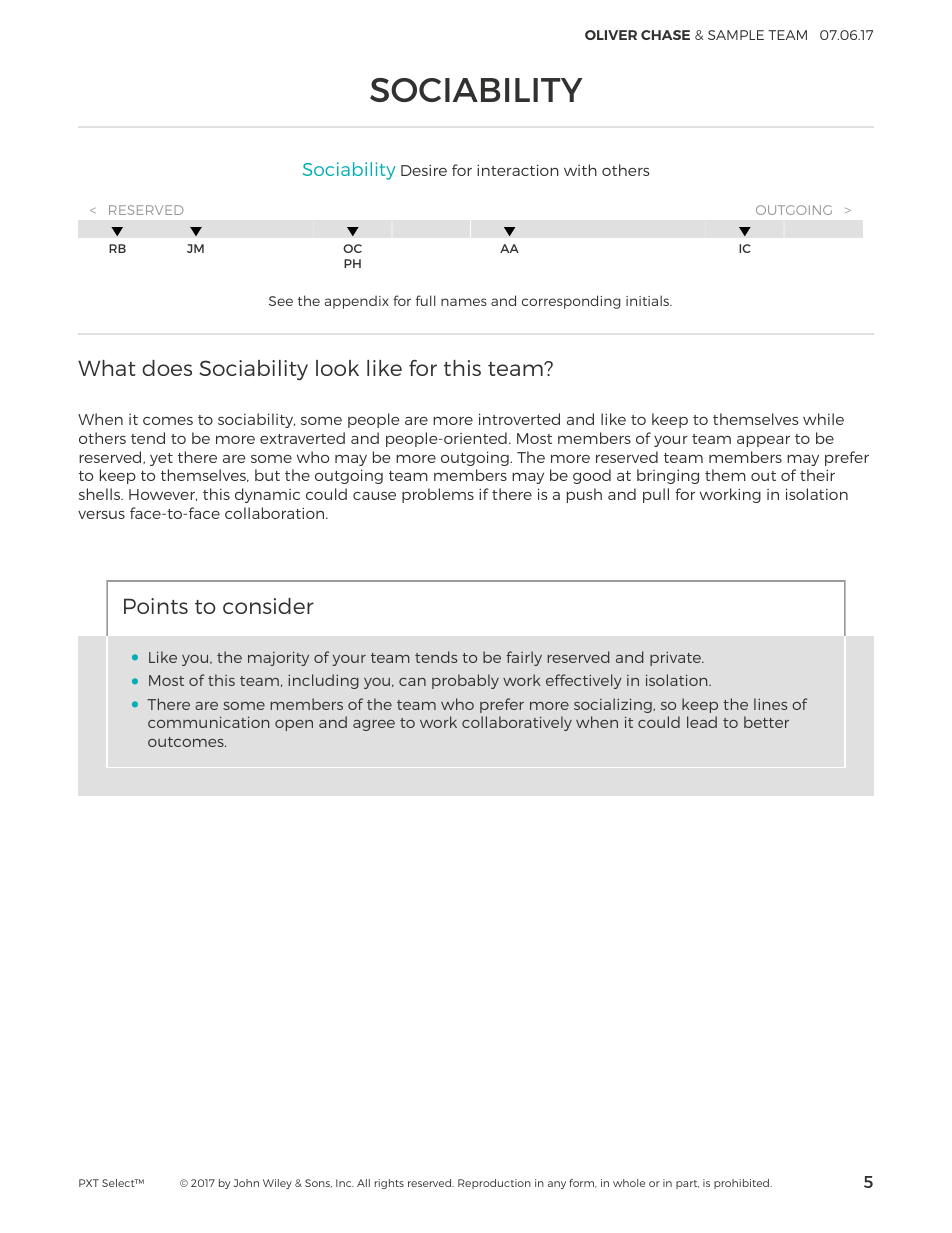 This screenshot has height=1233, width=952. What do you see at coordinates (517, 723) in the screenshot?
I see `collaboratively` at bounding box center [517, 723].
